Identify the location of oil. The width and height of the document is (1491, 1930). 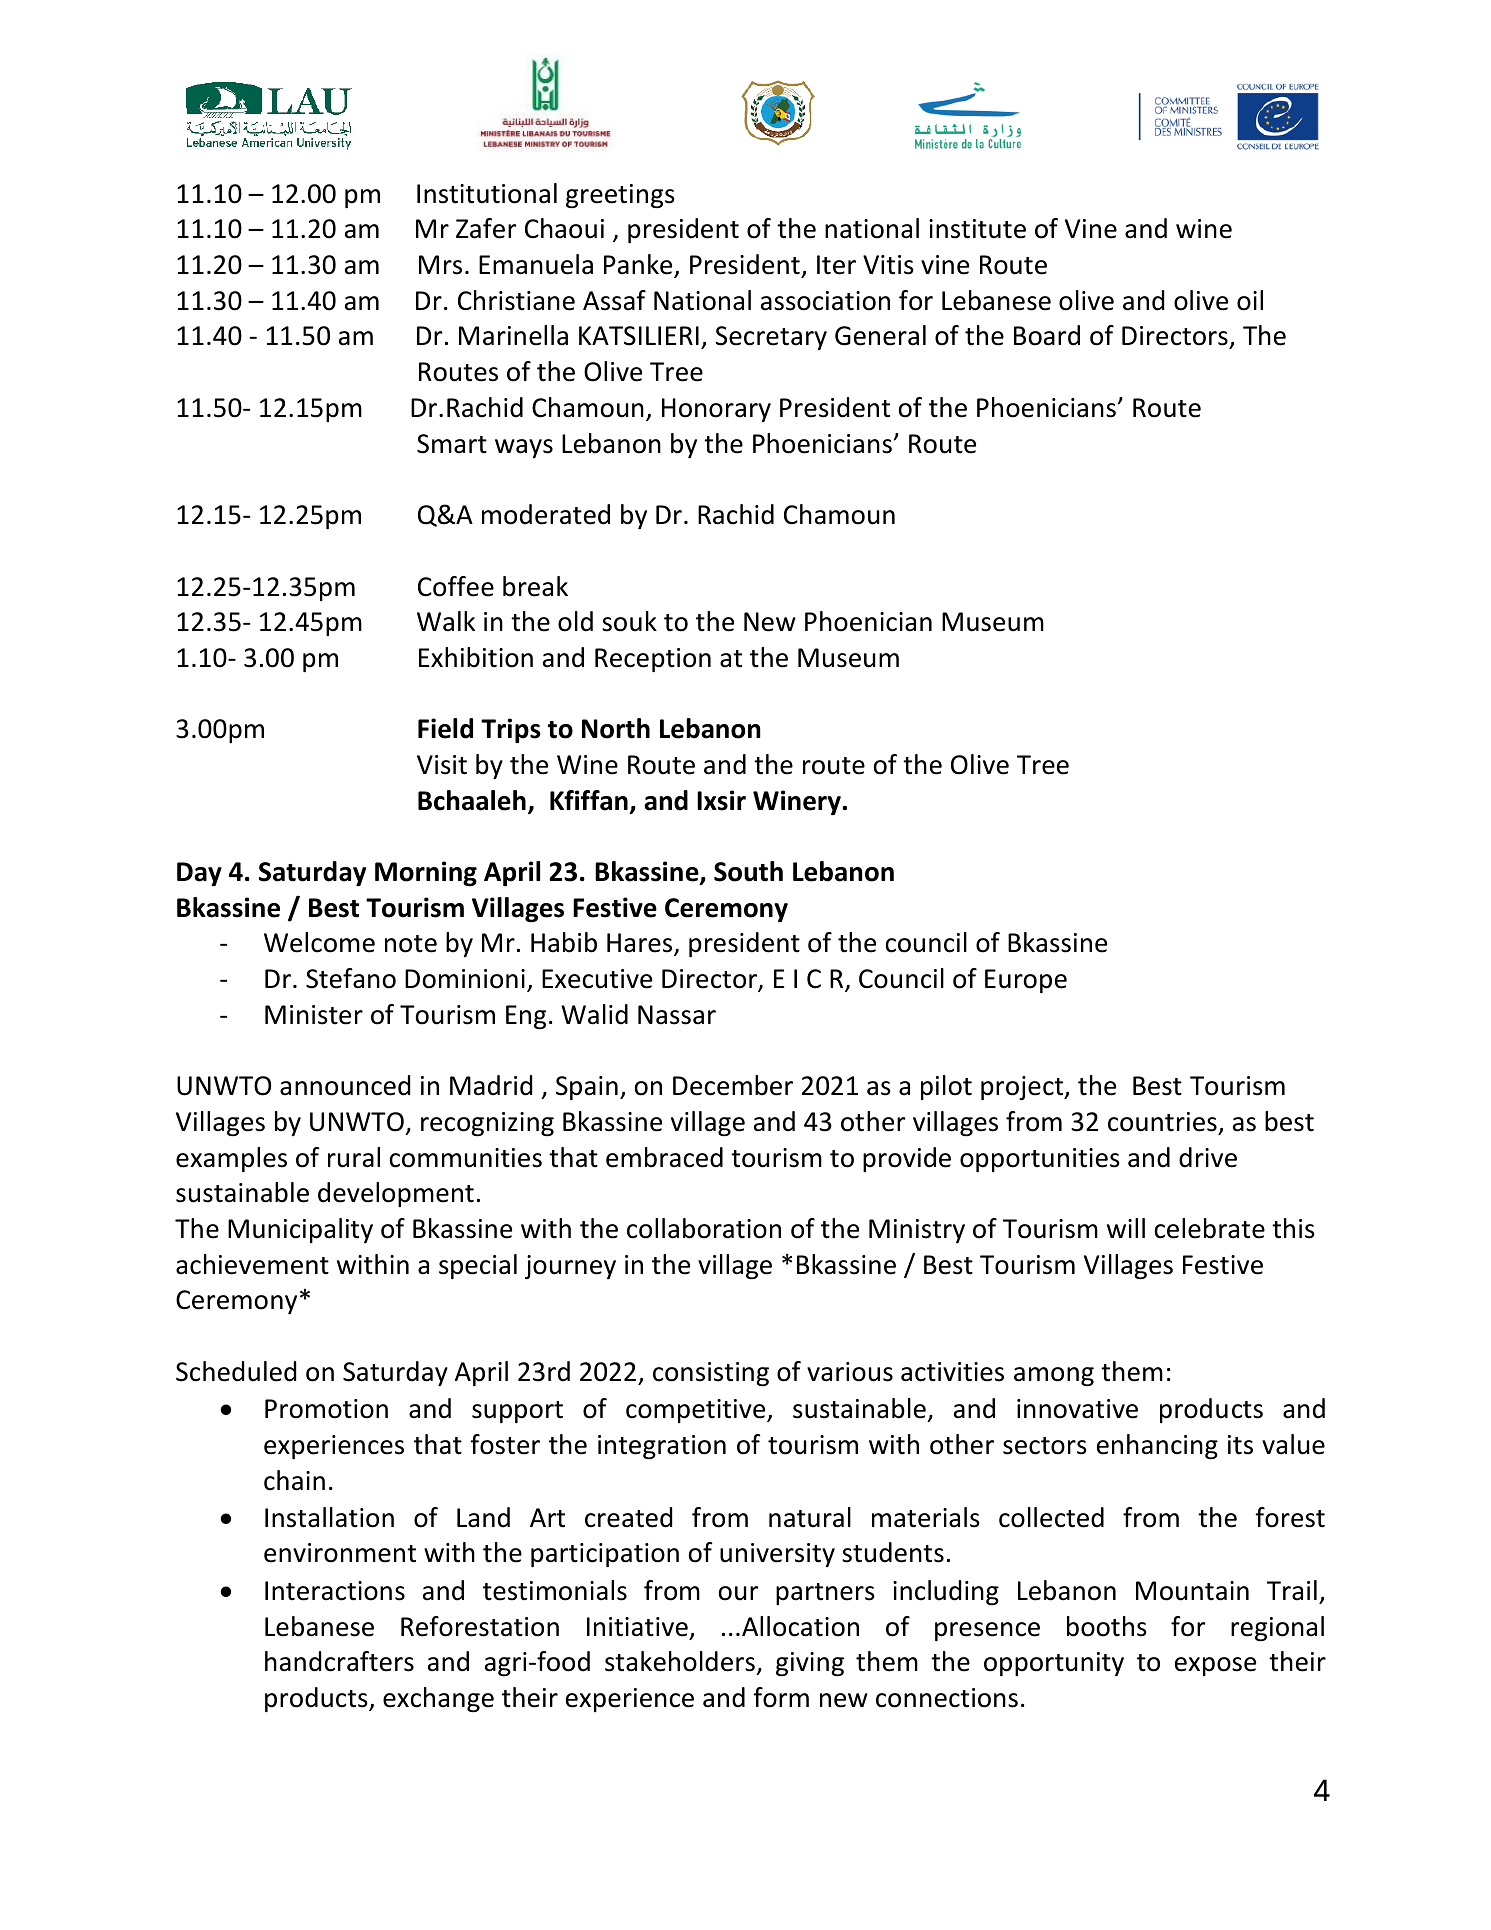
(1250, 300).
